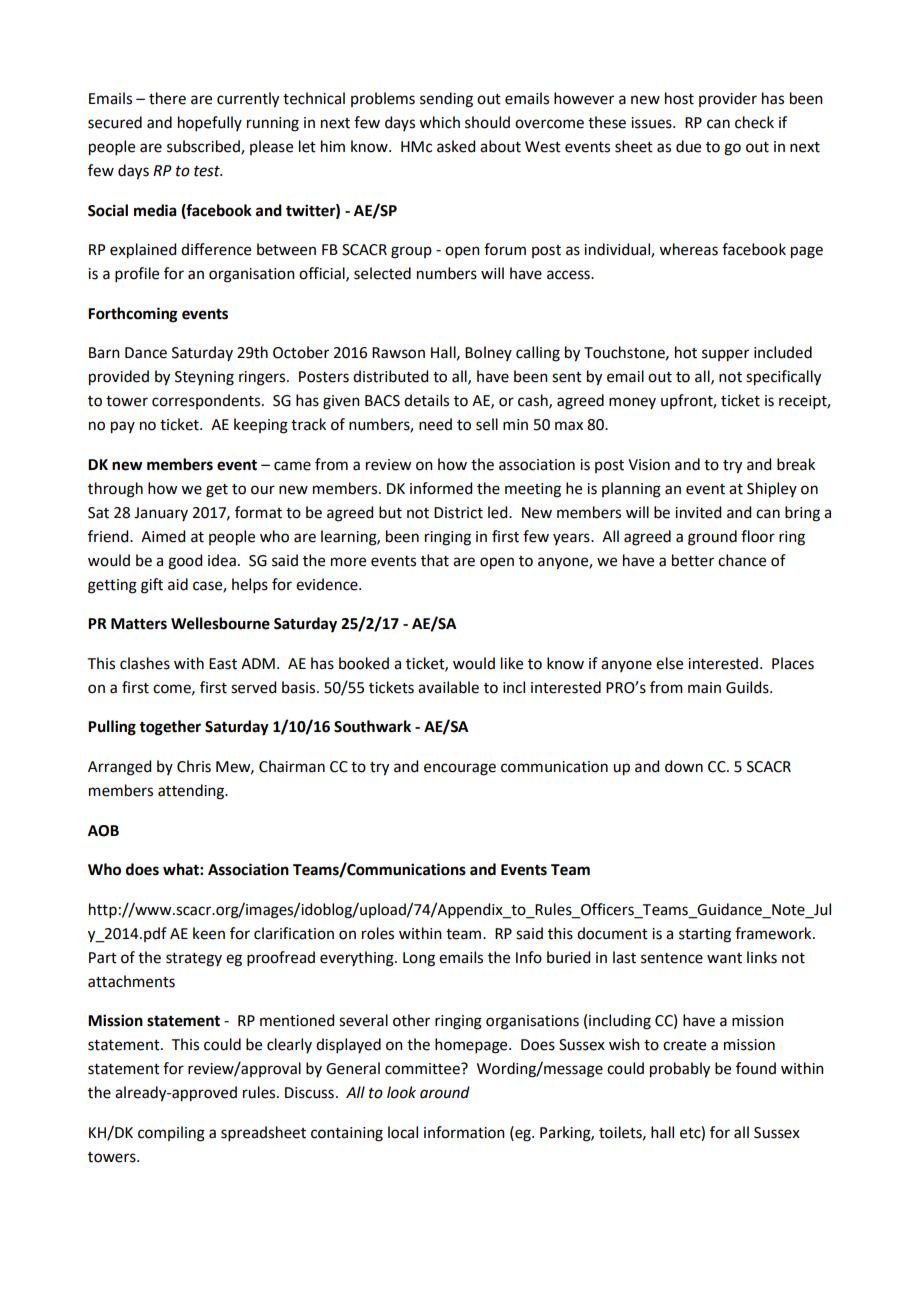 This screenshot has width=924, height=1308. I want to click on that, so click(435, 560).
